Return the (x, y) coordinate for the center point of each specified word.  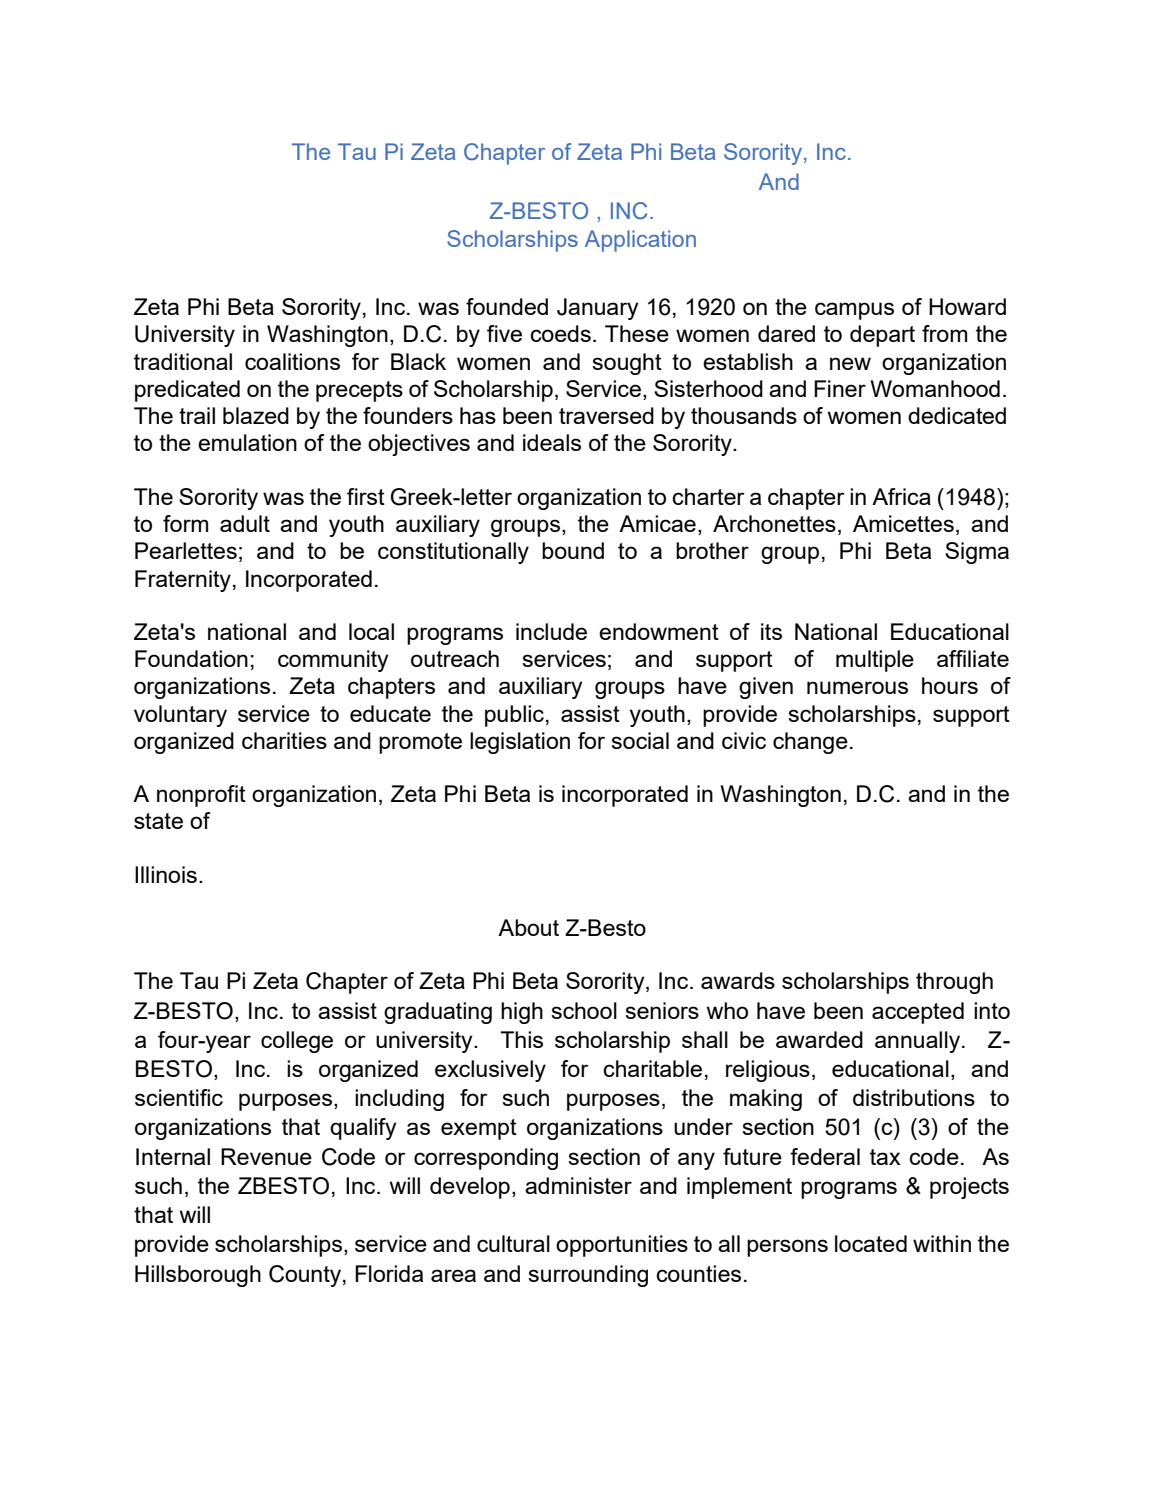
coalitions (292, 361)
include (551, 631)
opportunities (622, 1246)
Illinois (166, 874)
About (528, 927)
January (597, 309)
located (871, 1243)
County (306, 1276)
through (954, 983)
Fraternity (183, 581)
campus (854, 311)
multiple (875, 661)
